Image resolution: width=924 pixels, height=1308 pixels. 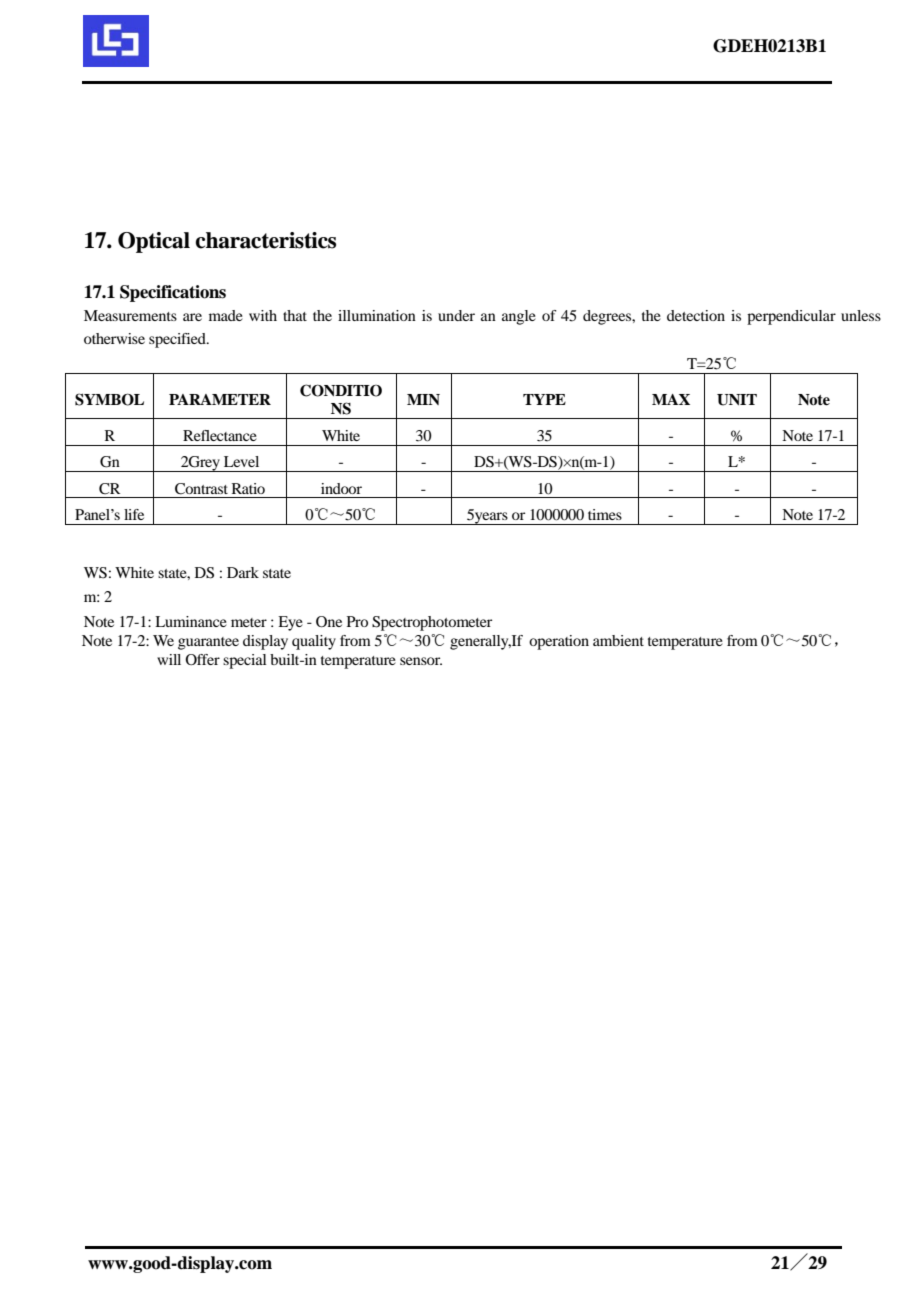 What do you see at coordinates (791, 317) in the image?
I see `perpendicular` at bounding box center [791, 317].
